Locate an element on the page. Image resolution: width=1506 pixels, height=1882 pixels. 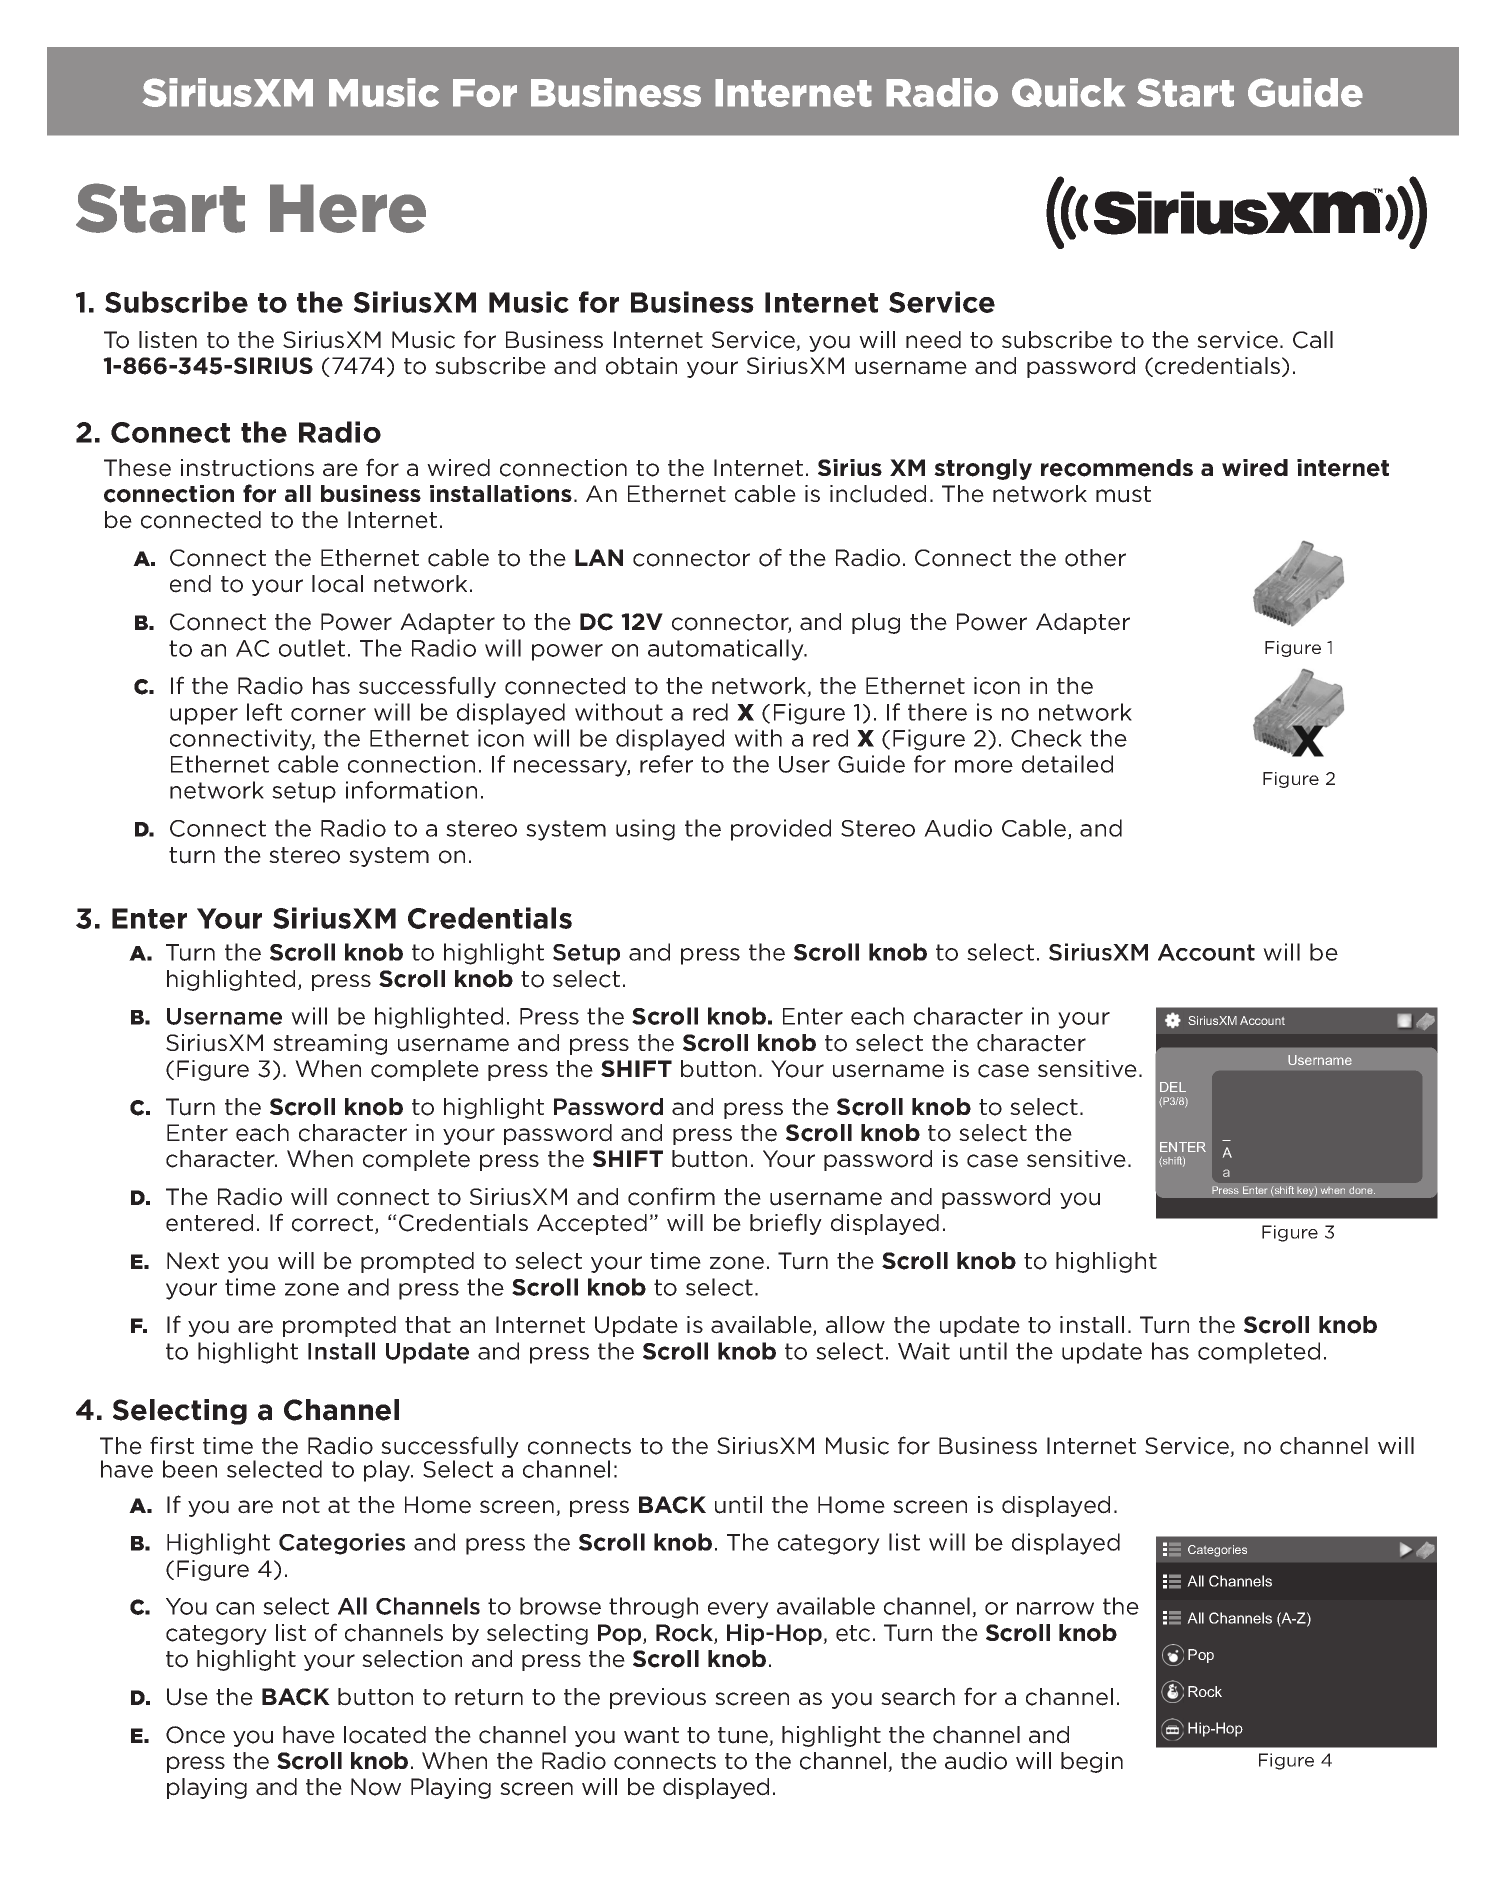
done is located at coordinates (1362, 1190).
